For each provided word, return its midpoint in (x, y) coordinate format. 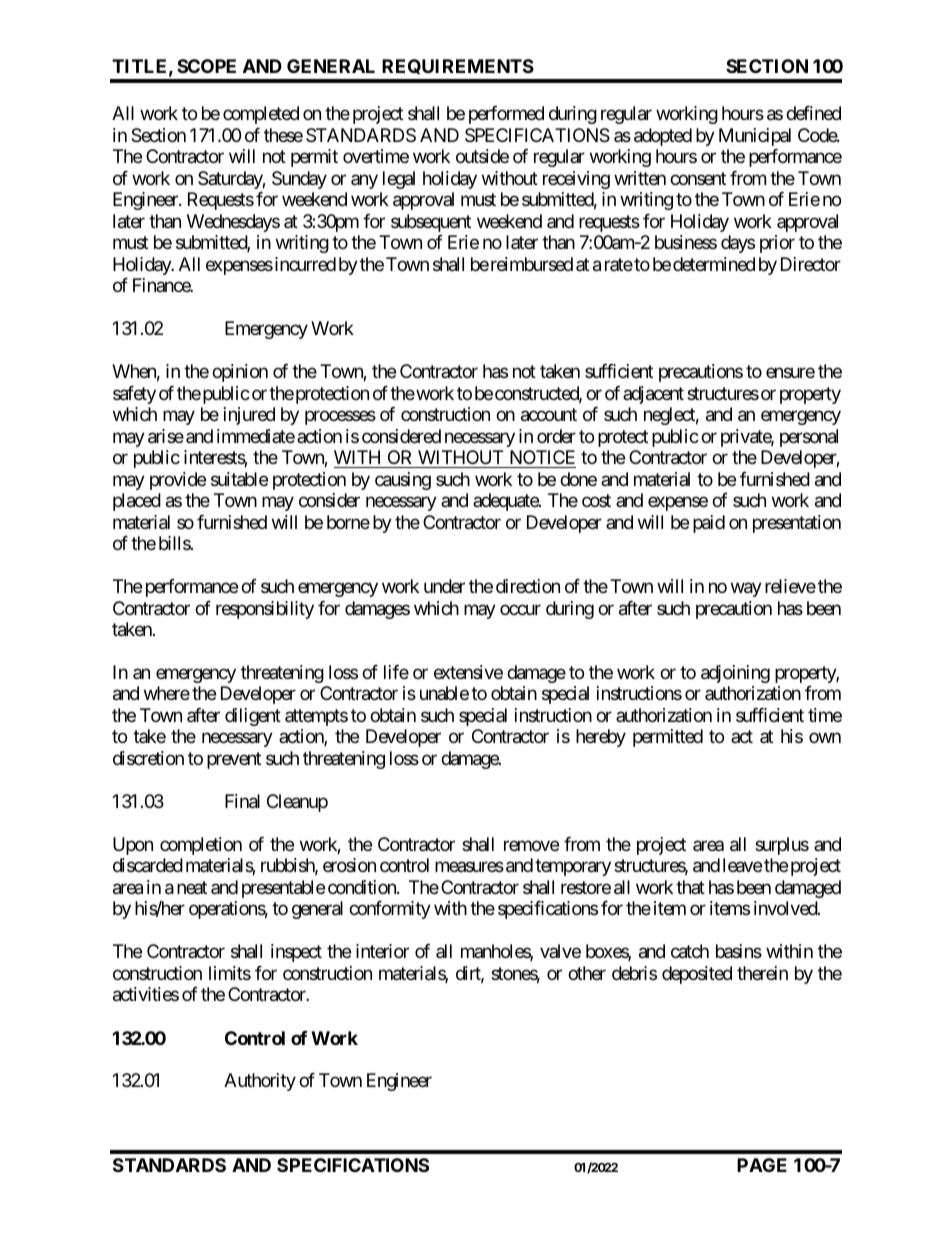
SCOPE (206, 66)
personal (809, 438)
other (587, 973)
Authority (260, 1082)
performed (506, 115)
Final (242, 801)
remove (531, 845)
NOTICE (542, 457)
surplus (782, 846)
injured (249, 416)
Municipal (755, 137)
